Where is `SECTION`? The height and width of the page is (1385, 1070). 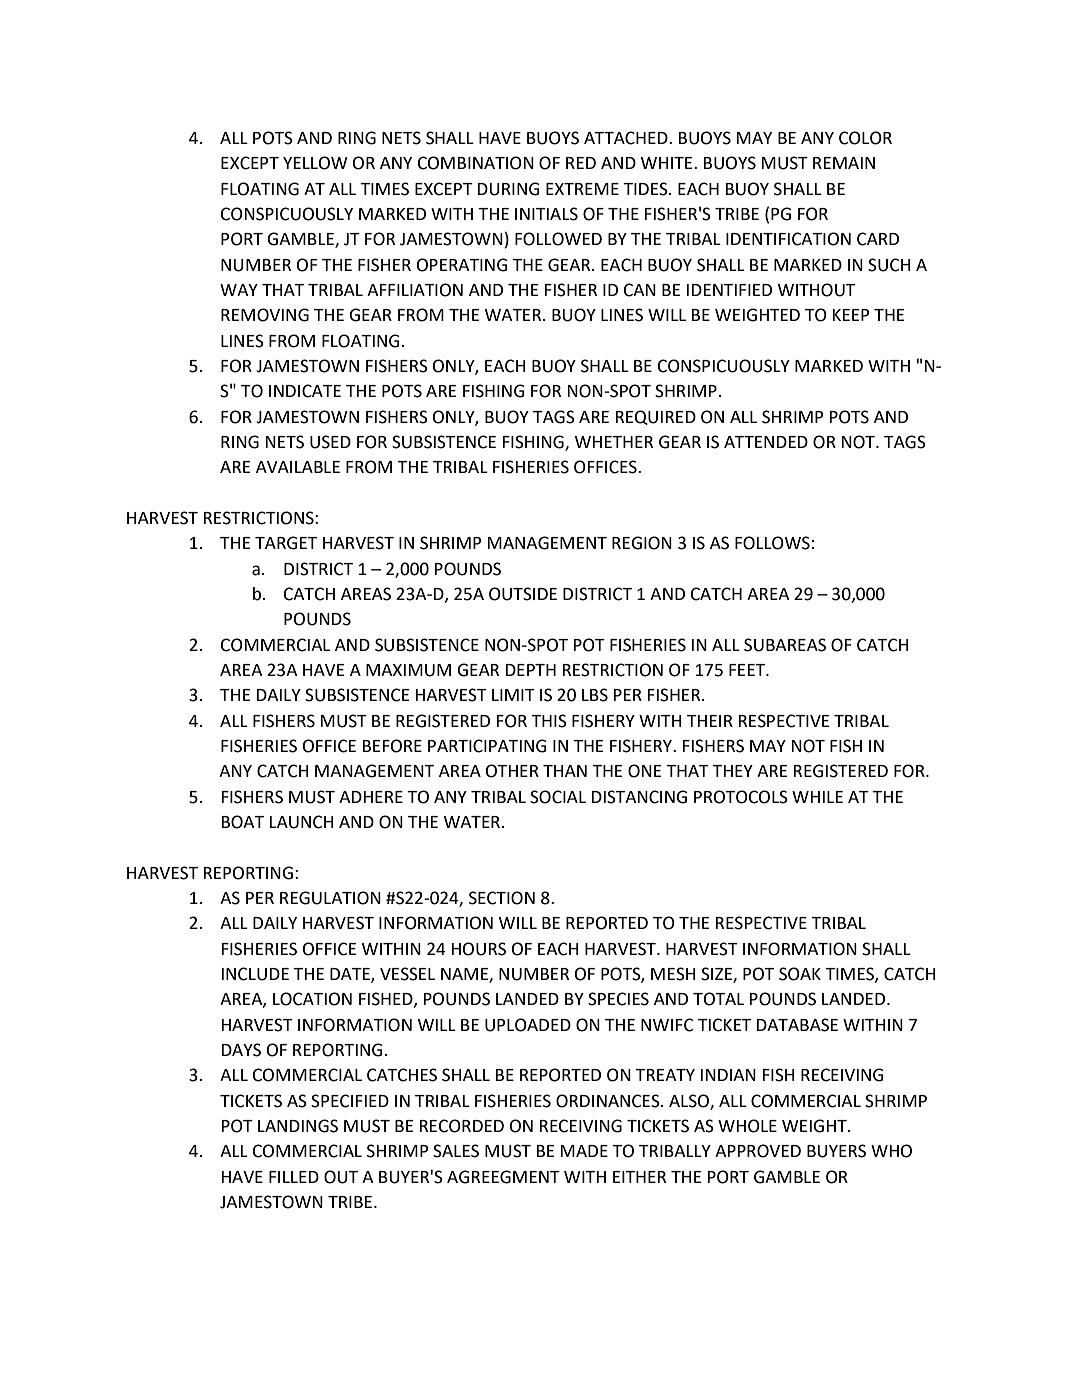 SECTION is located at coordinates (502, 898).
